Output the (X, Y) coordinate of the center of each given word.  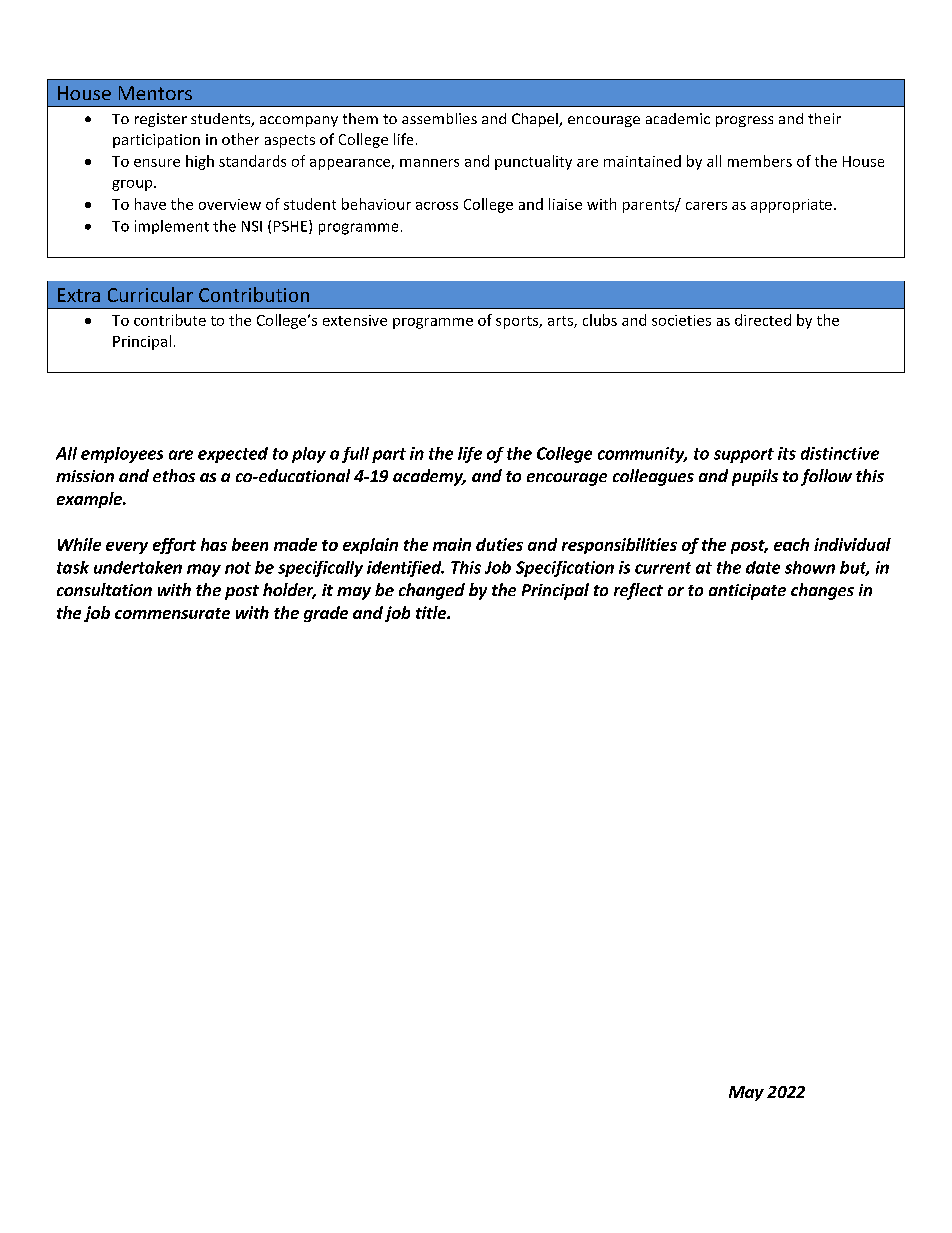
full (355, 455)
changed (432, 591)
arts (561, 322)
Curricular (150, 294)
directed (763, 320)
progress (744, 121)
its (787, 453)
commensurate (172, 613)
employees (122, 455)
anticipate (747, 592)
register (161, 120)
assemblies (439, 118)
